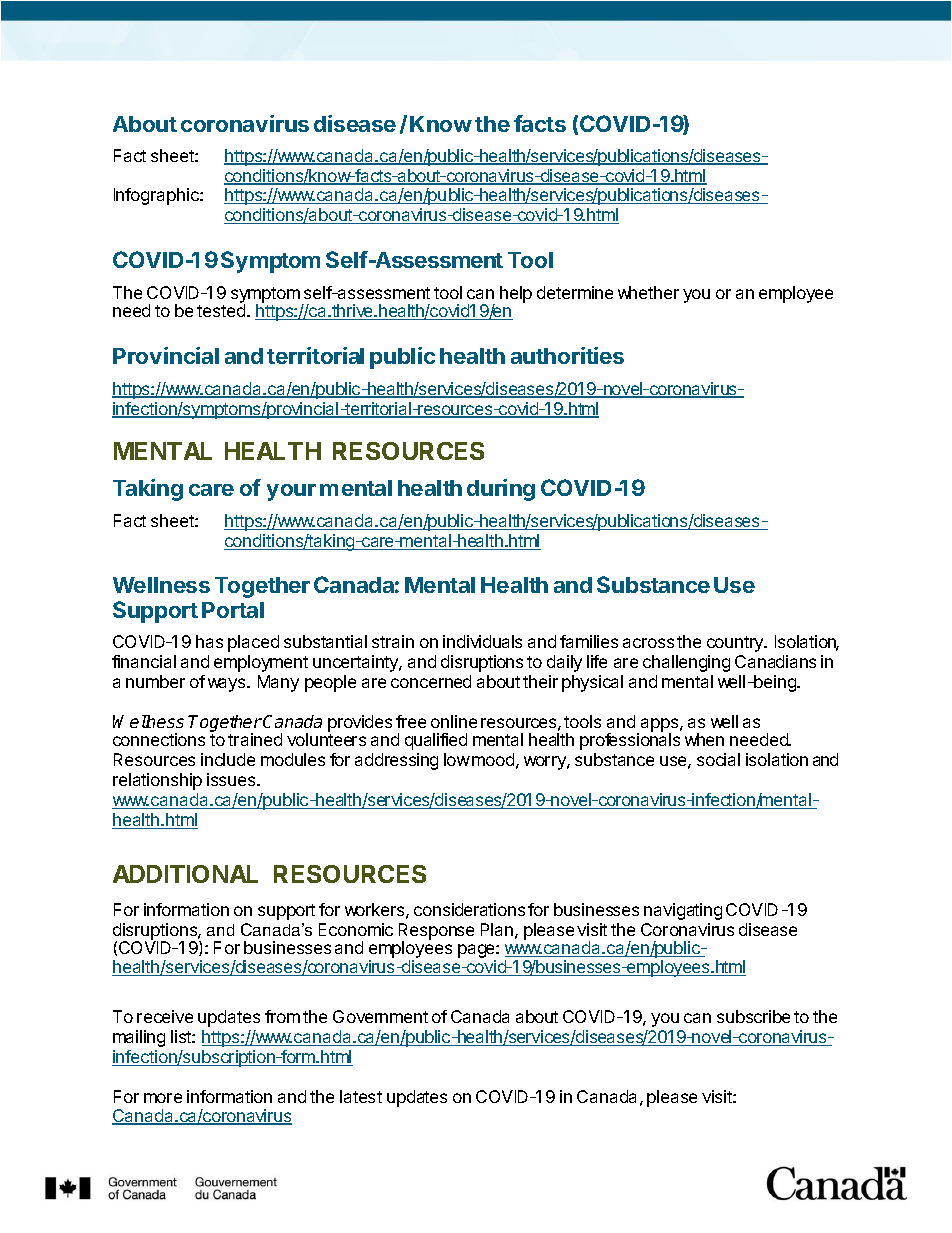 Image resolution: width=952 pixels, height=1233 pixels. What do you see at coordinates (683, 911) in the screenshot?
I see `navigating` at bounding box center [683, 911].
